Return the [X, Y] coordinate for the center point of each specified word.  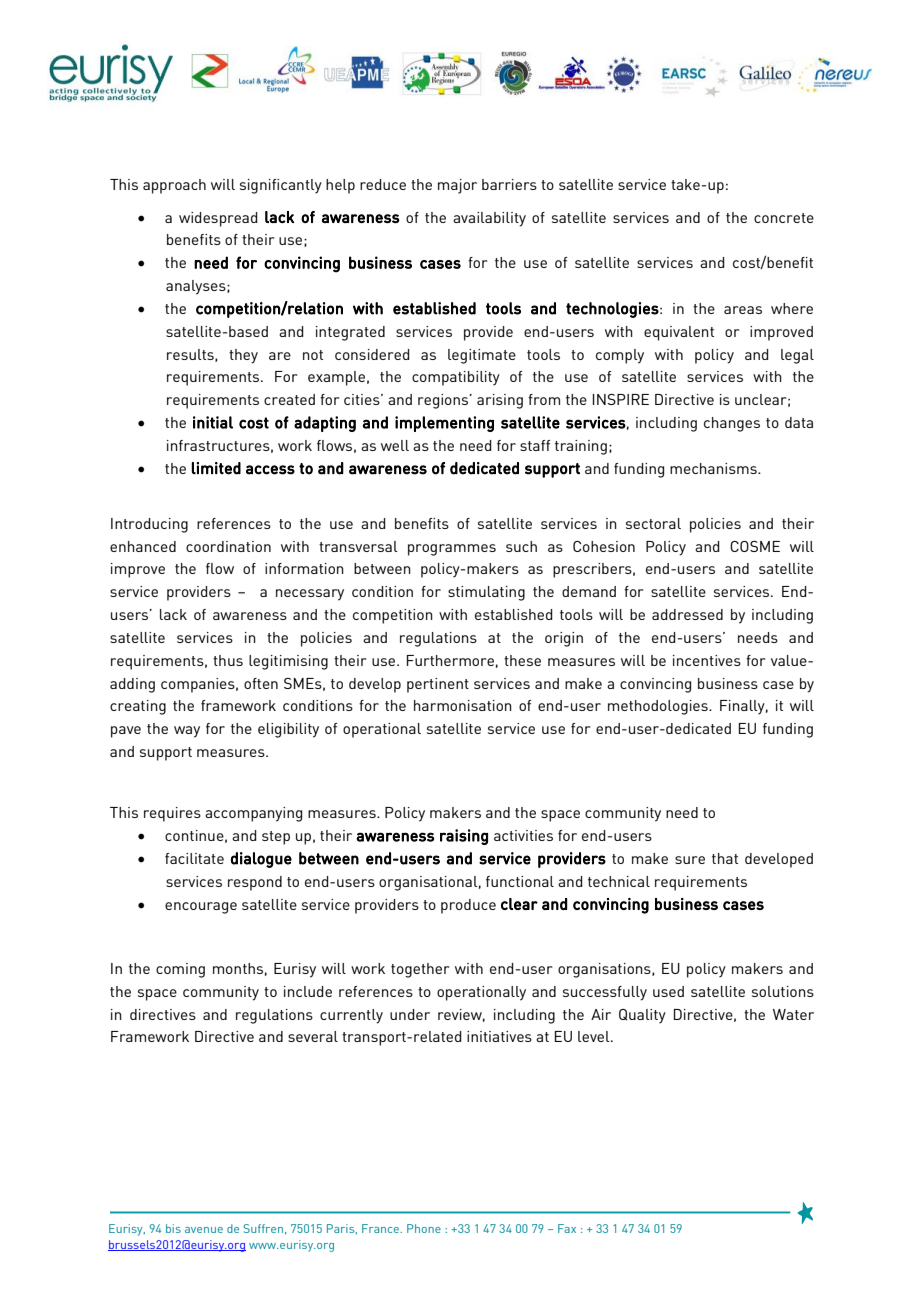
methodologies [659, 707]
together [420, 970]
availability [489, 219]
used [668, 991]
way [187, 732]
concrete [784, 218]
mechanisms [714, 468]
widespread [218, 219]
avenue [204, 1230]
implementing [444, 424]
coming [180, 970]
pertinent [438, 685]
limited [216, 468]
